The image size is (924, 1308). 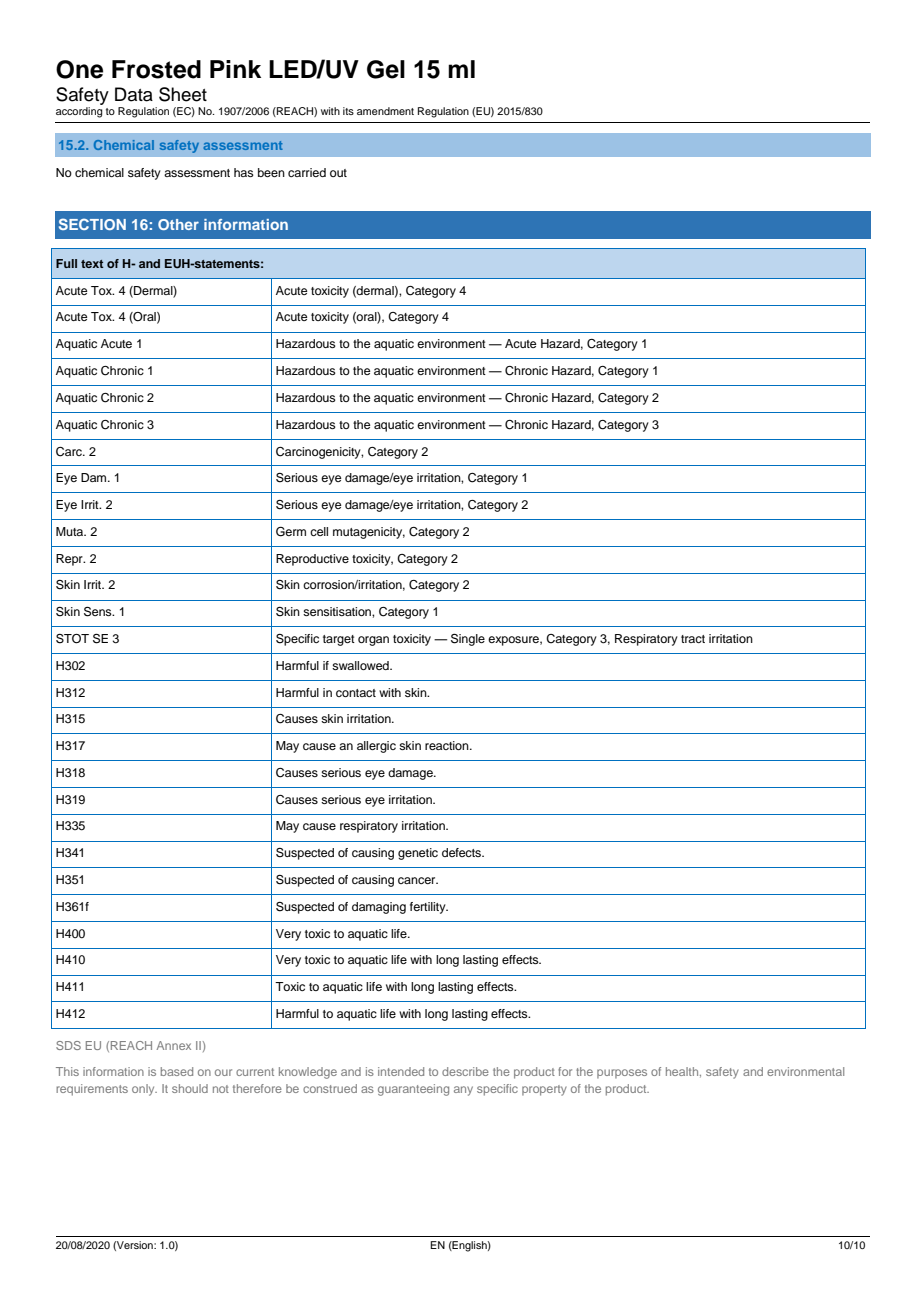 I want to click on contact, so click(x=356, y=693).
